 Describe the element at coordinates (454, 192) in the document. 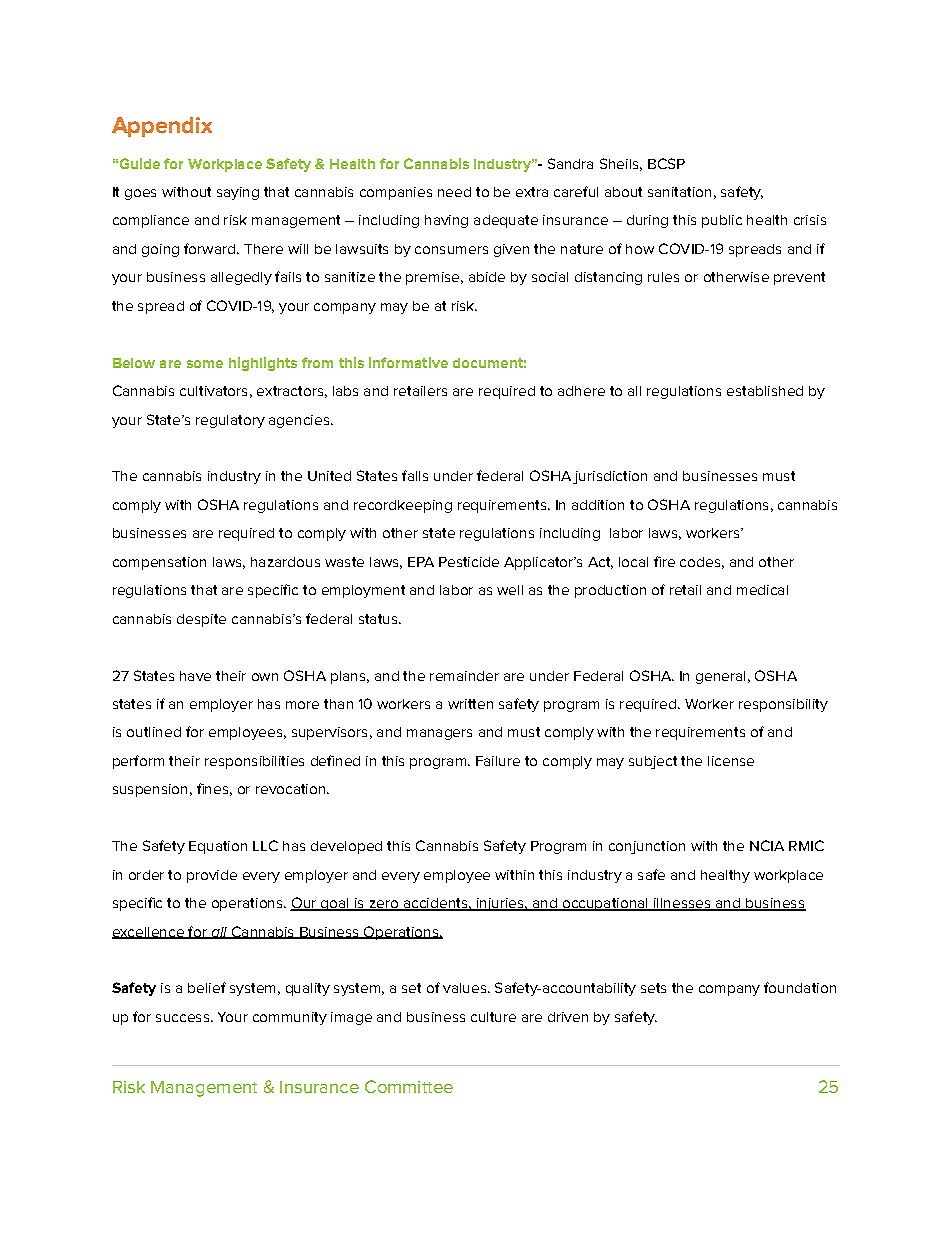

I see `need` at that location.
